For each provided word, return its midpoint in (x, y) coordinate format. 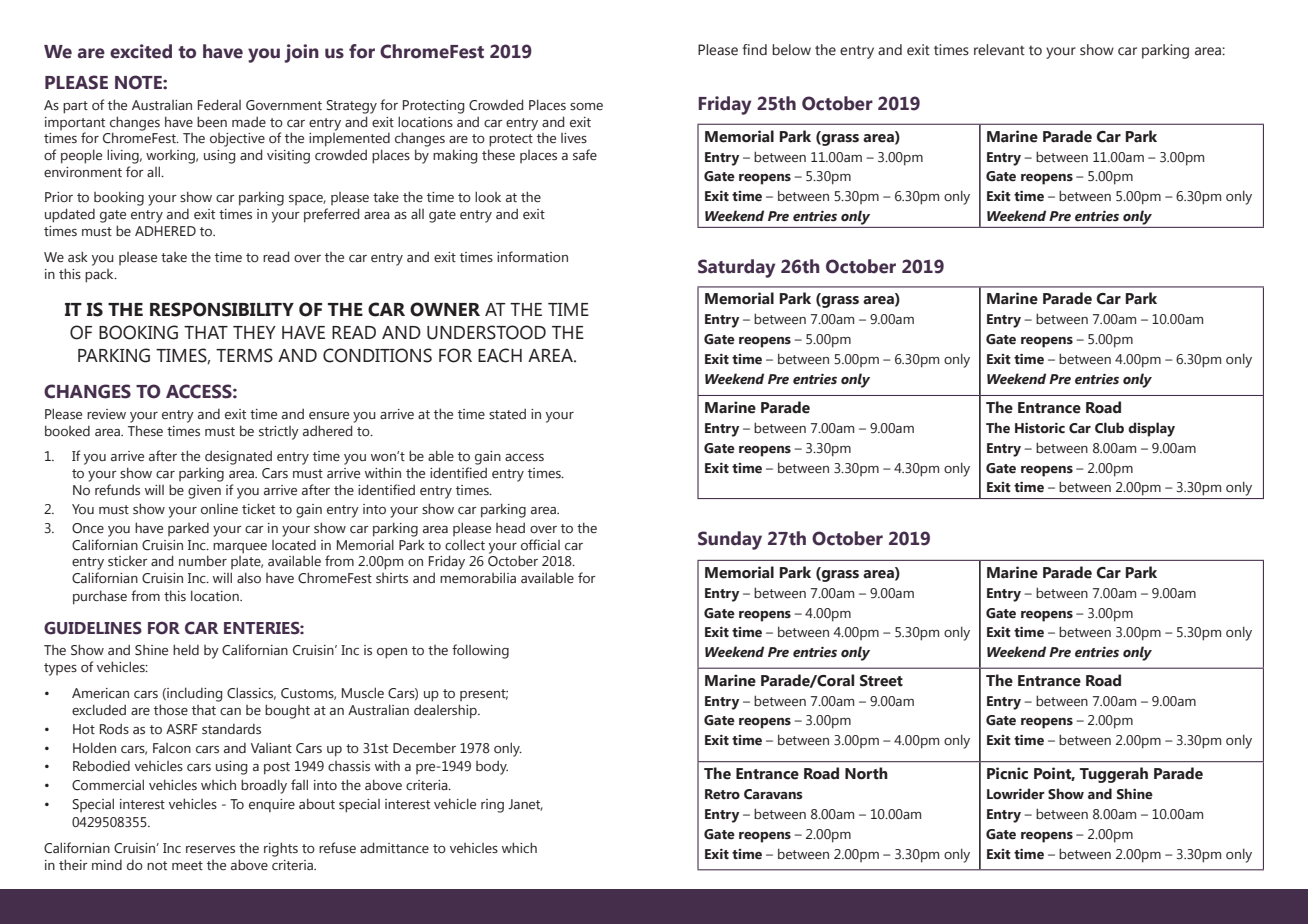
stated (507, 413)
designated (238, 457)
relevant (999, 50)
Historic (1040, 428)
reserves (210, 850)
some (586, 106)
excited (141, 51)
